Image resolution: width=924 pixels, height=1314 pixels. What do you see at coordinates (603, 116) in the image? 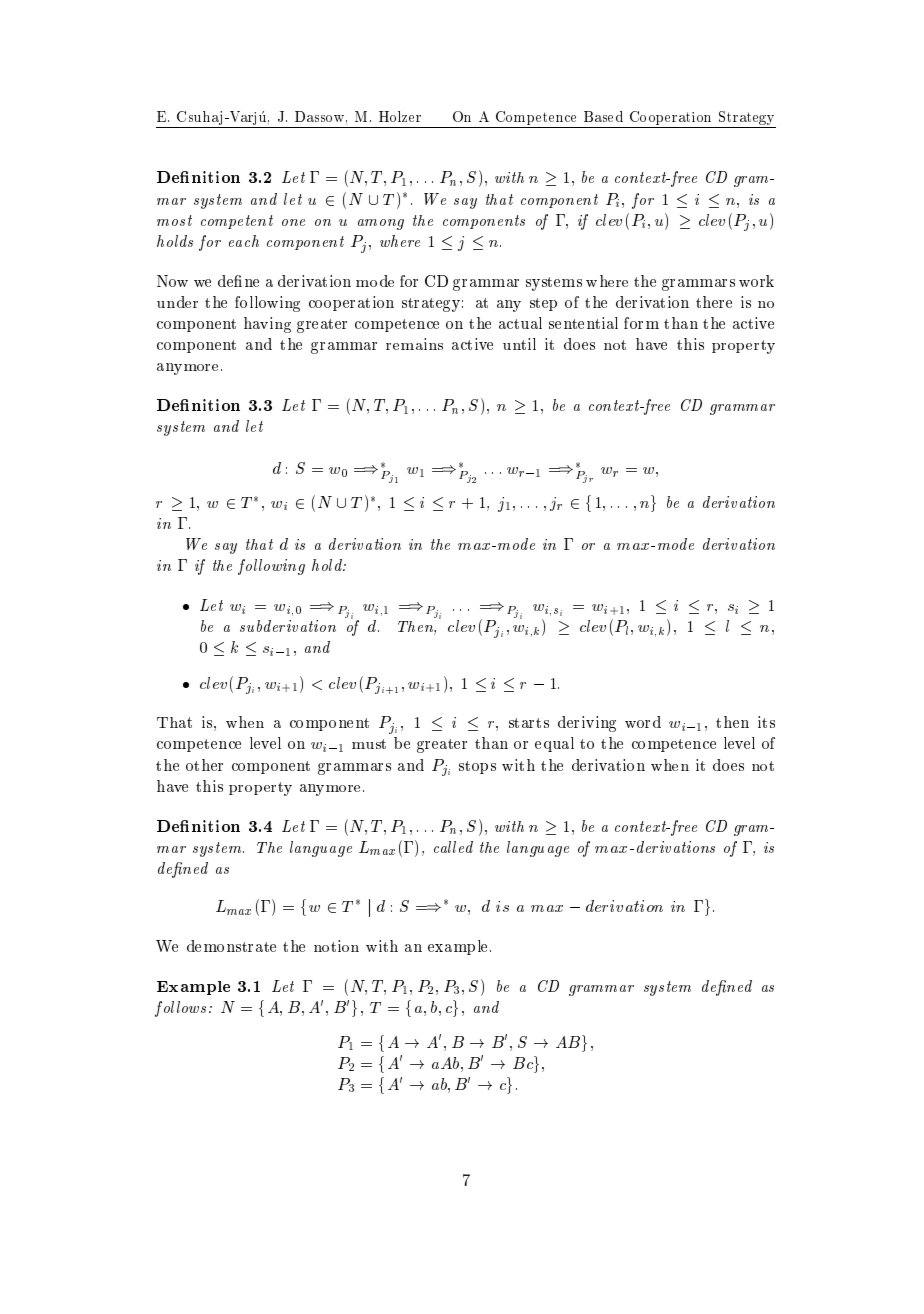
I see `Based` at bounding box center [603, 116].
